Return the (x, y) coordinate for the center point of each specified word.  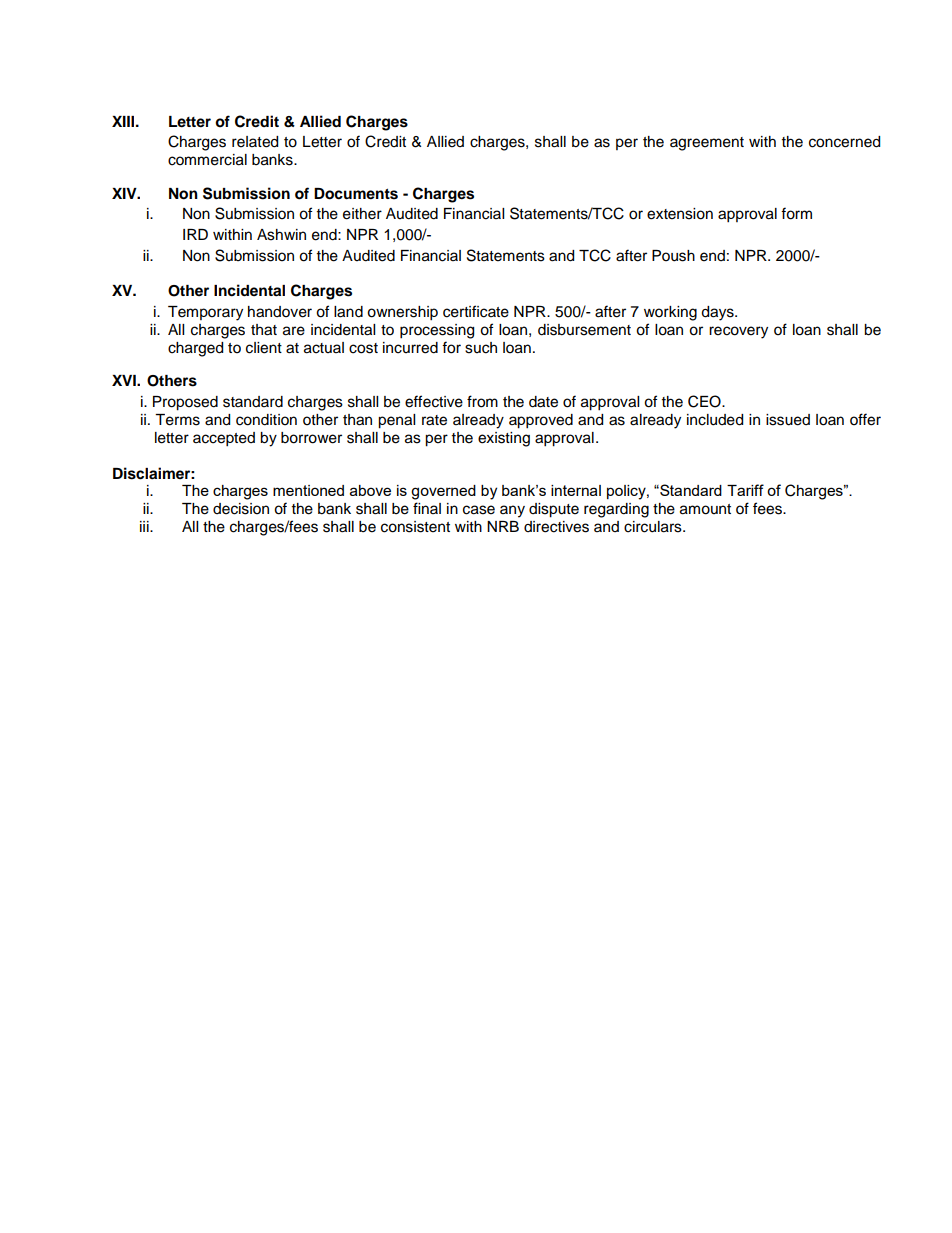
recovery (738, 332)
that (264, 330)
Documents (356, 194)
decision (241, 509)
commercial (207, 160)
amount (705, 509)
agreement (707, 144)
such (481, 348)
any (512, 511)
